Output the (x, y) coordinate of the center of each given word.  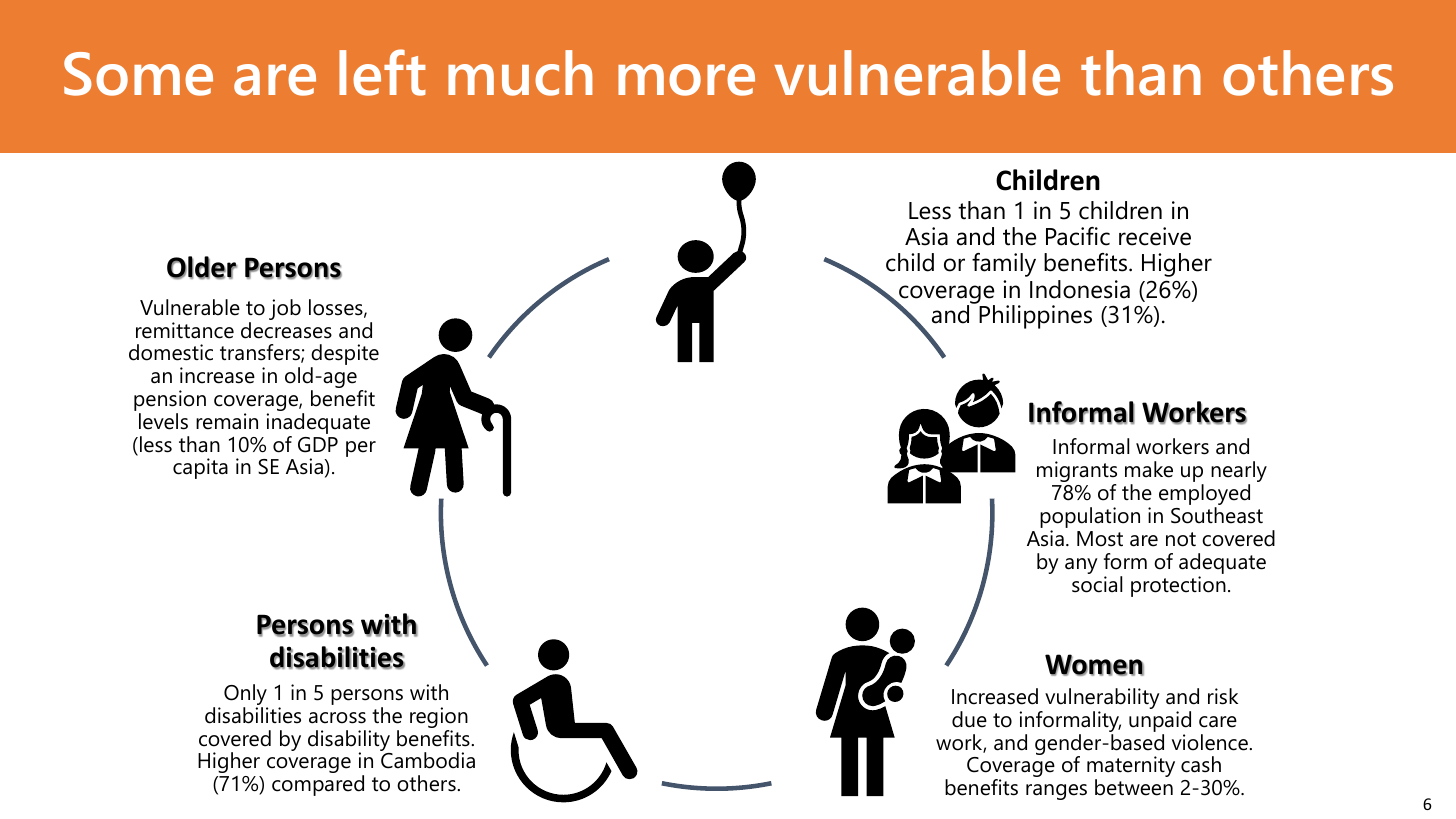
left (382, 72)
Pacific (1078, 236)
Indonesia (1080, 289)
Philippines (1035, 317)
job (285, 309)
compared (318, 785)
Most (1100, 539)
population (1090, 519)
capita (200, 468)
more (686, 80)
